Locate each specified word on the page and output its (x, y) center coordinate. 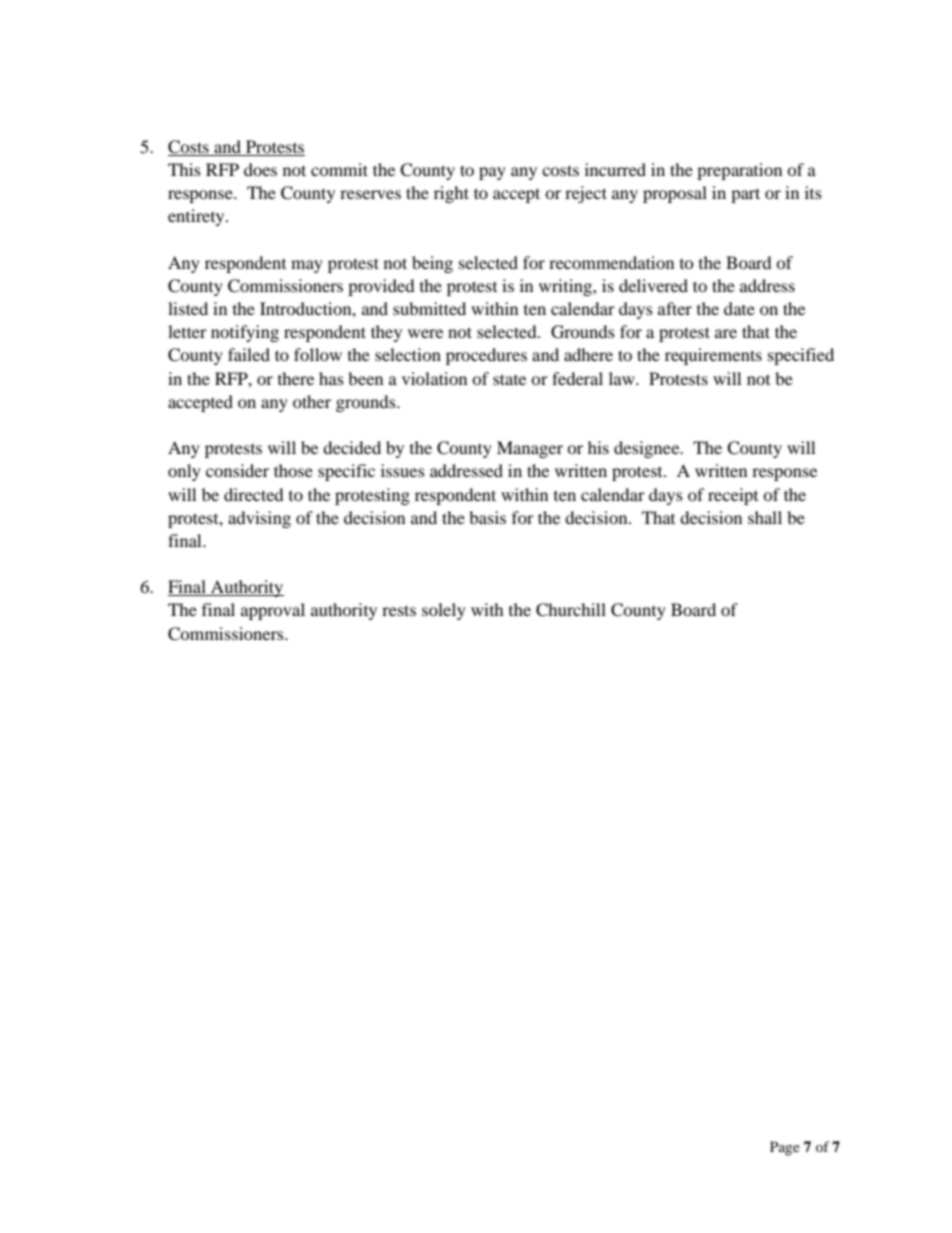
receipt (733, 496)
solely (444, 611)
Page (785, 1148)
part (745, 195)
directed (254, 494)
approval (273, 611)
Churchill (571, 610)
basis (487, 517)
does (260, 169)
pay (492, 173)
